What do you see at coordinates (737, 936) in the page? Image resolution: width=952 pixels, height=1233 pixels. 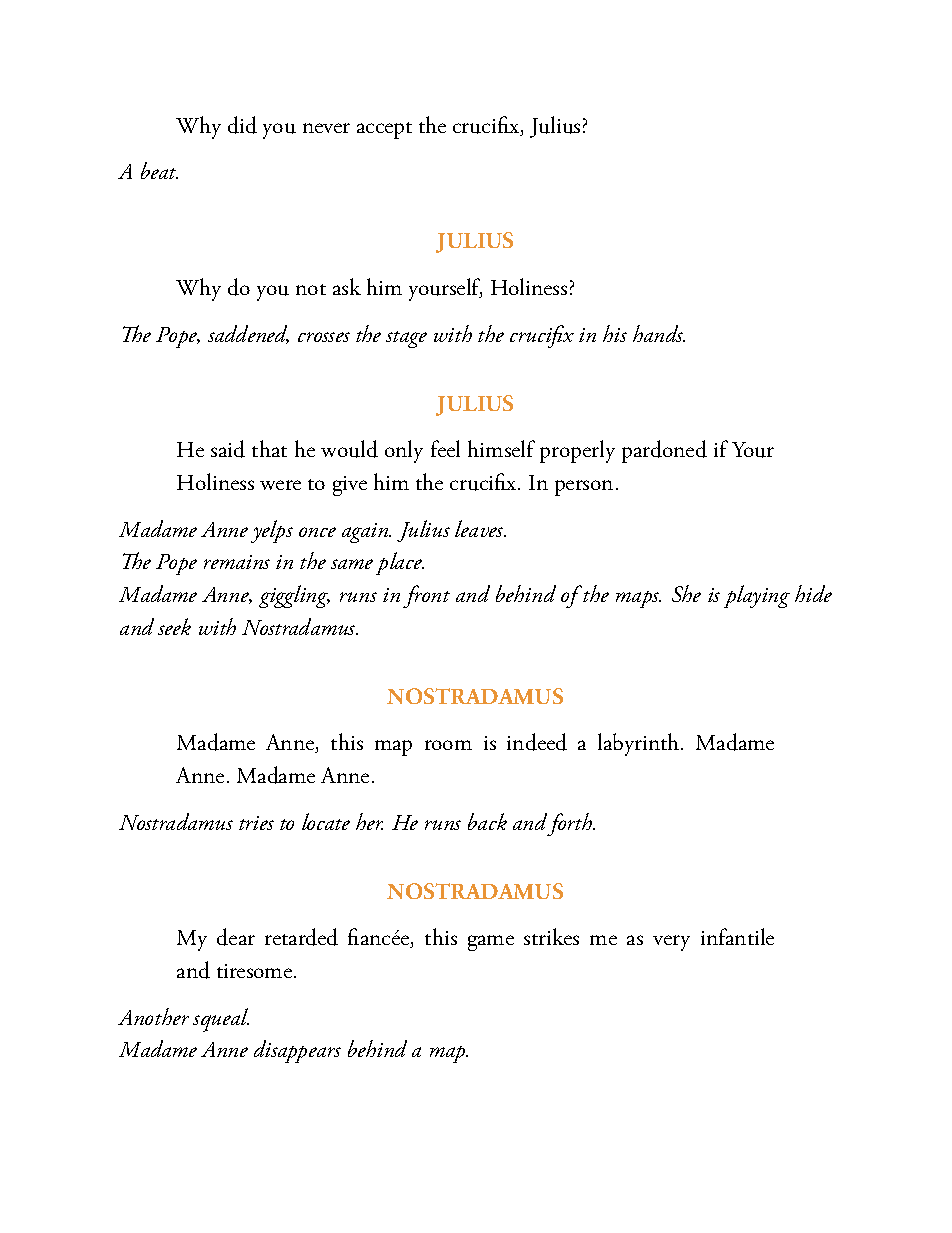 I see `infantile` at bounding box center [737, 936].
